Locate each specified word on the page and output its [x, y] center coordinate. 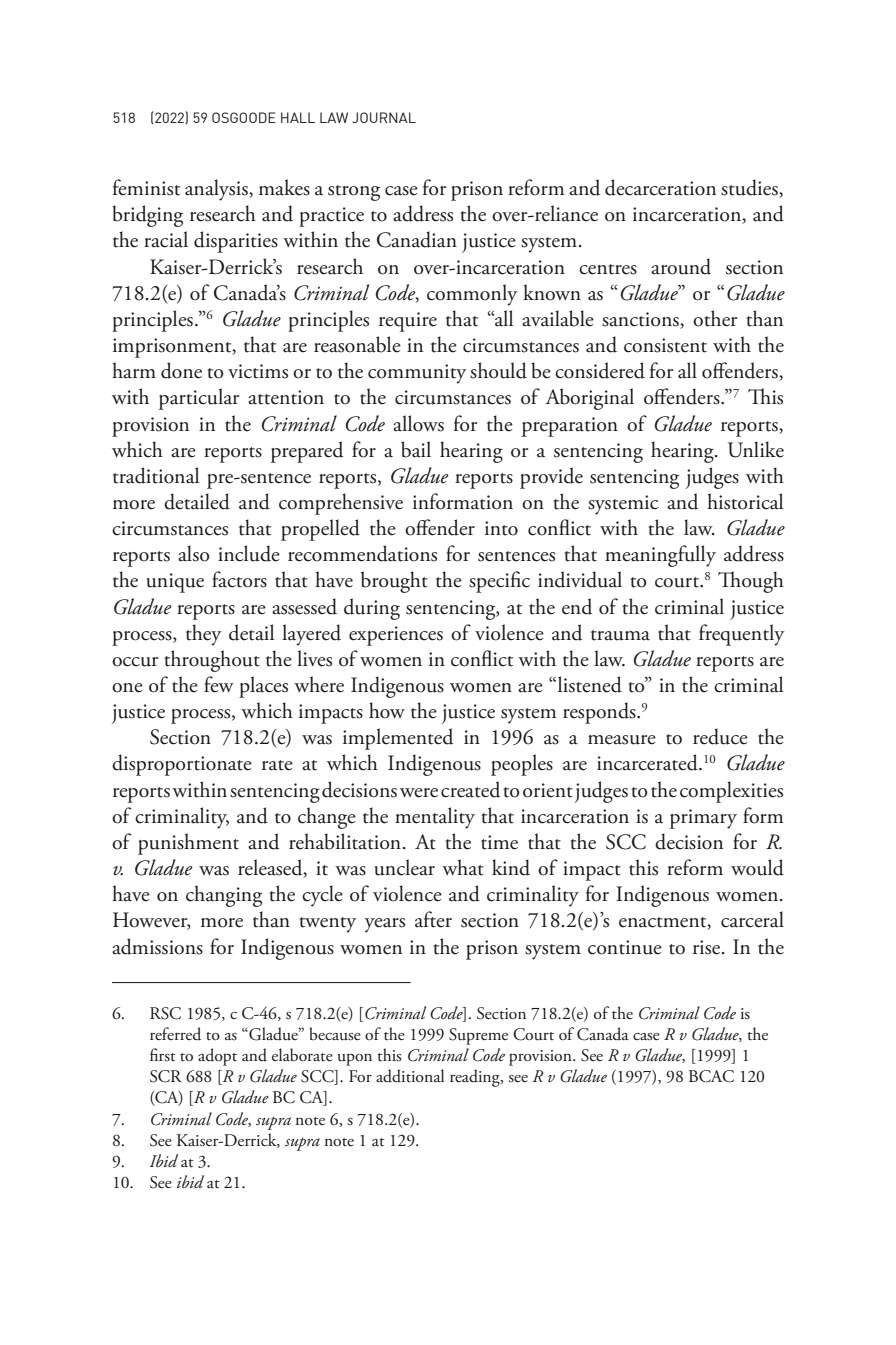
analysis [217, 190]
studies [750, 188]
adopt [217, 1057]
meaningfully [660, 556]
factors [239, 579]
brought [394, 582]
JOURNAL [384, 117]
